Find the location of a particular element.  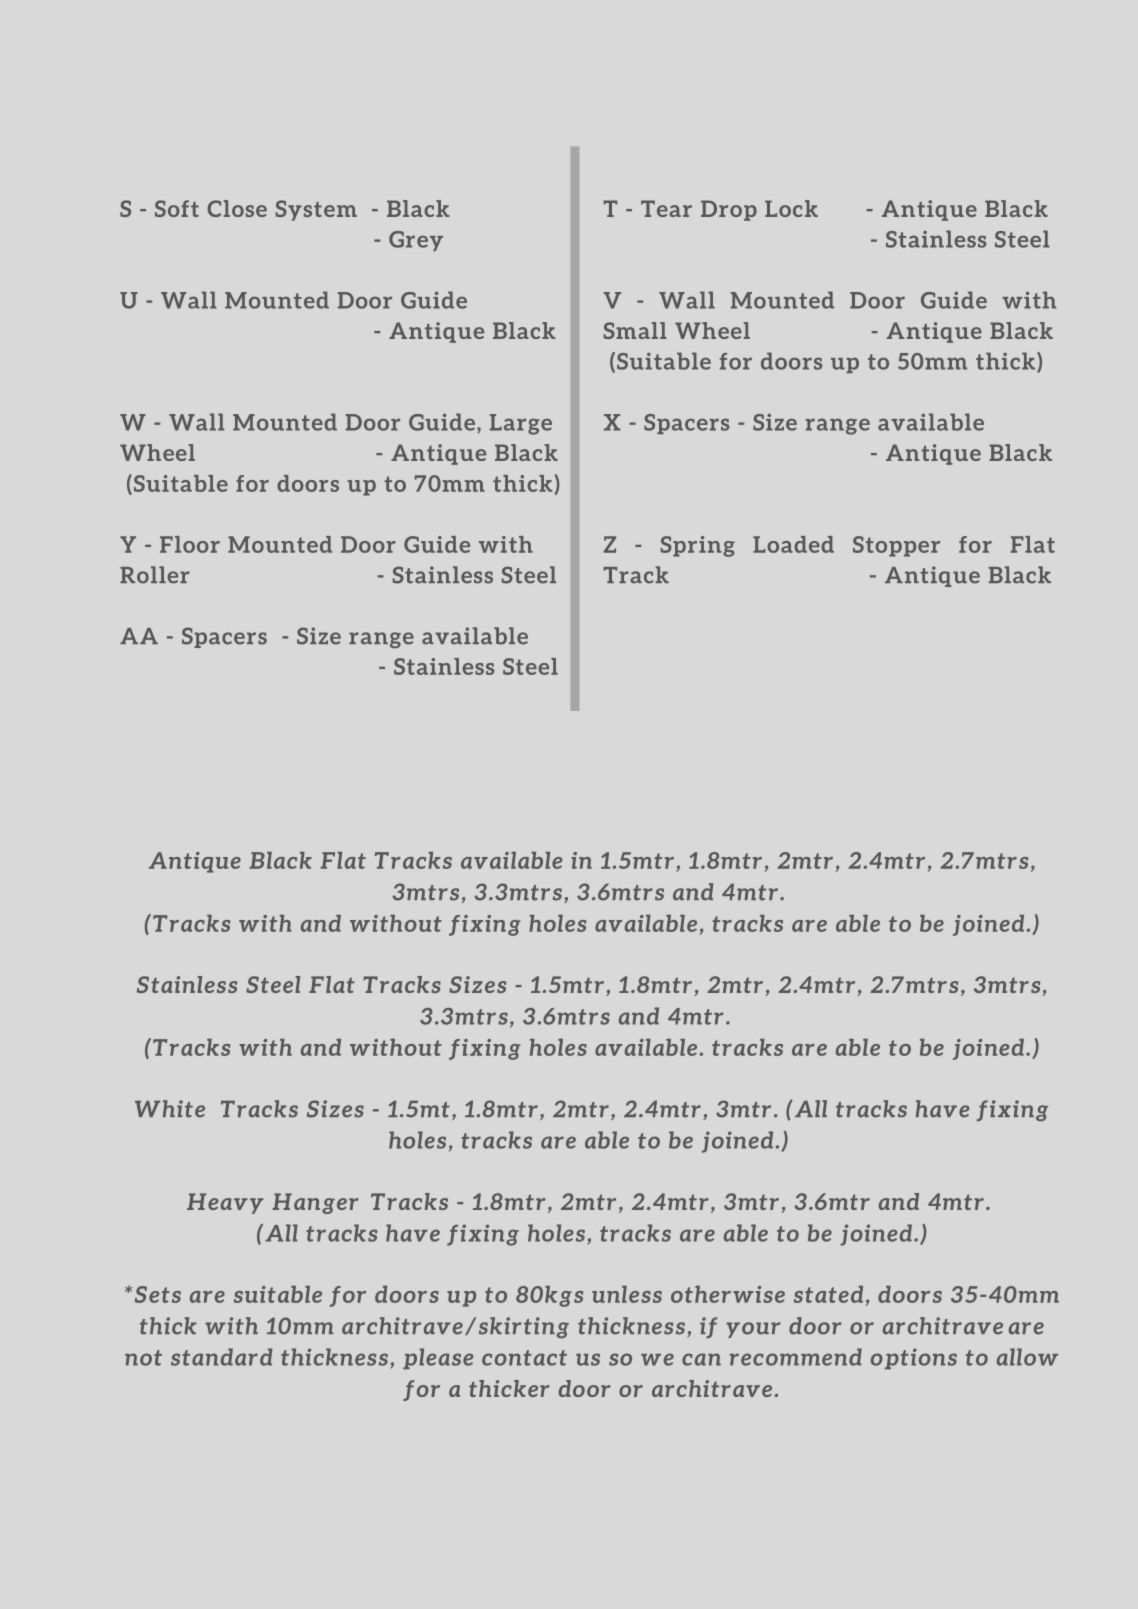

stated is located at coordinates (828, 1294).
